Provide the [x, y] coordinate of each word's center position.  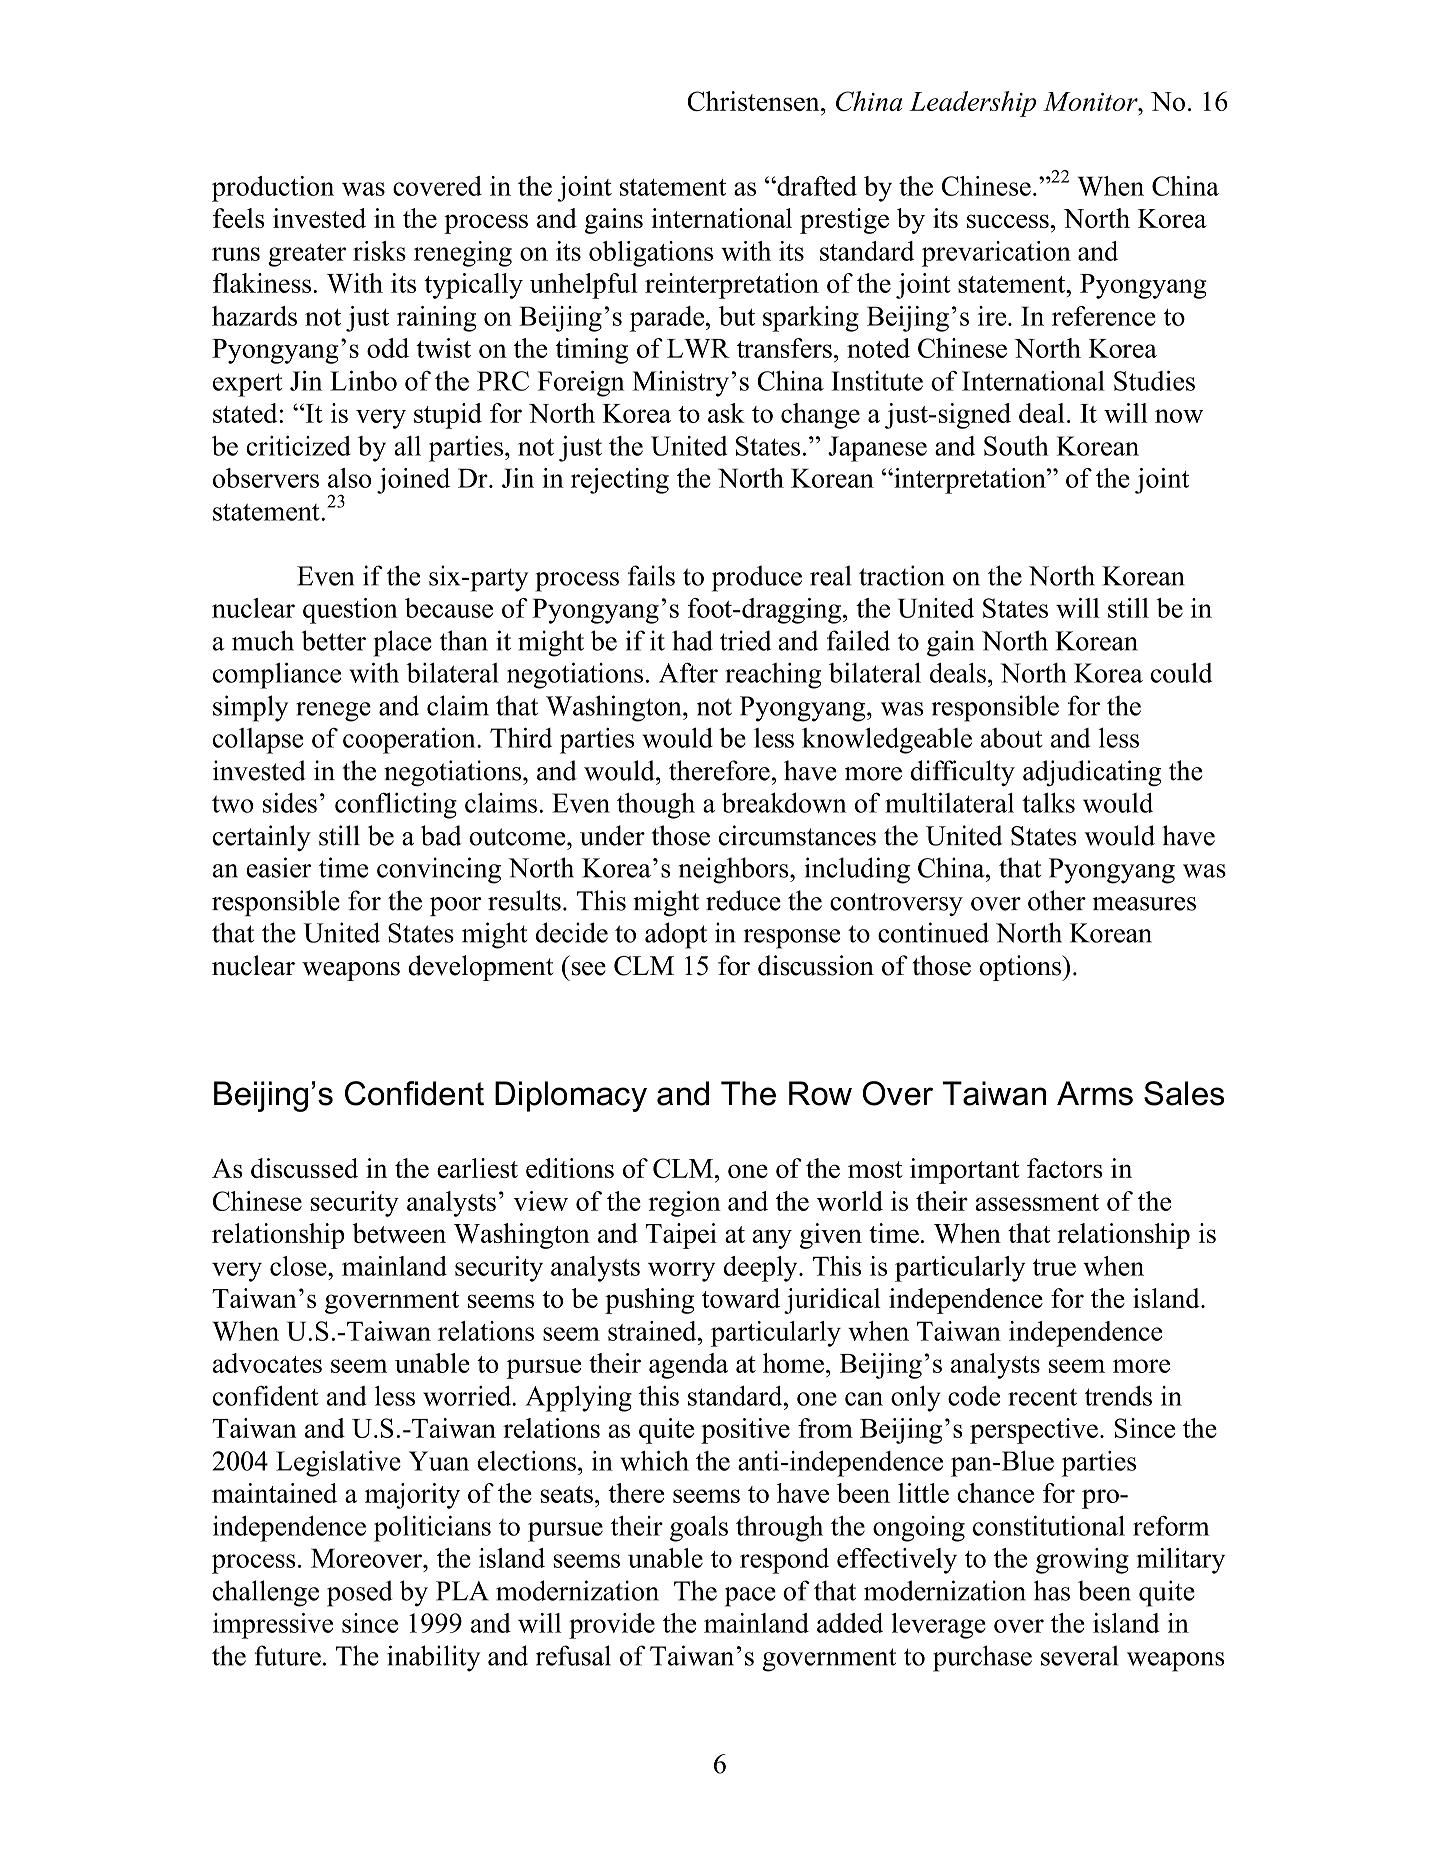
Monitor [1091, 101]
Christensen [754, 101]
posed [360, 1593]
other [1057, 900]
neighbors [735, 870]
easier [279, 867]
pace [750, 1597]
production [273, 189]
